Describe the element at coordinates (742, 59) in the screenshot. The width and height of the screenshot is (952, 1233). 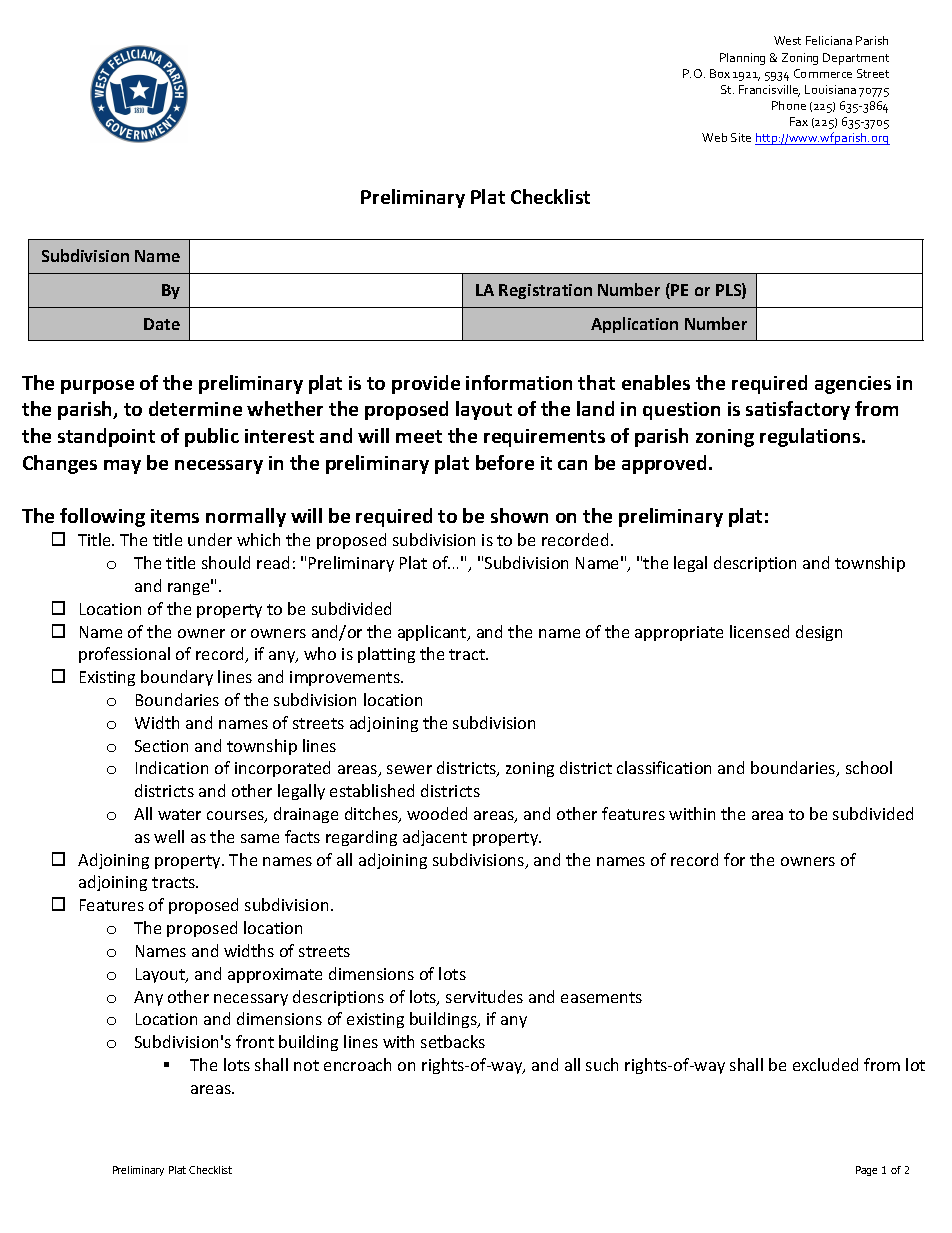
I see `Planning` at that location.
